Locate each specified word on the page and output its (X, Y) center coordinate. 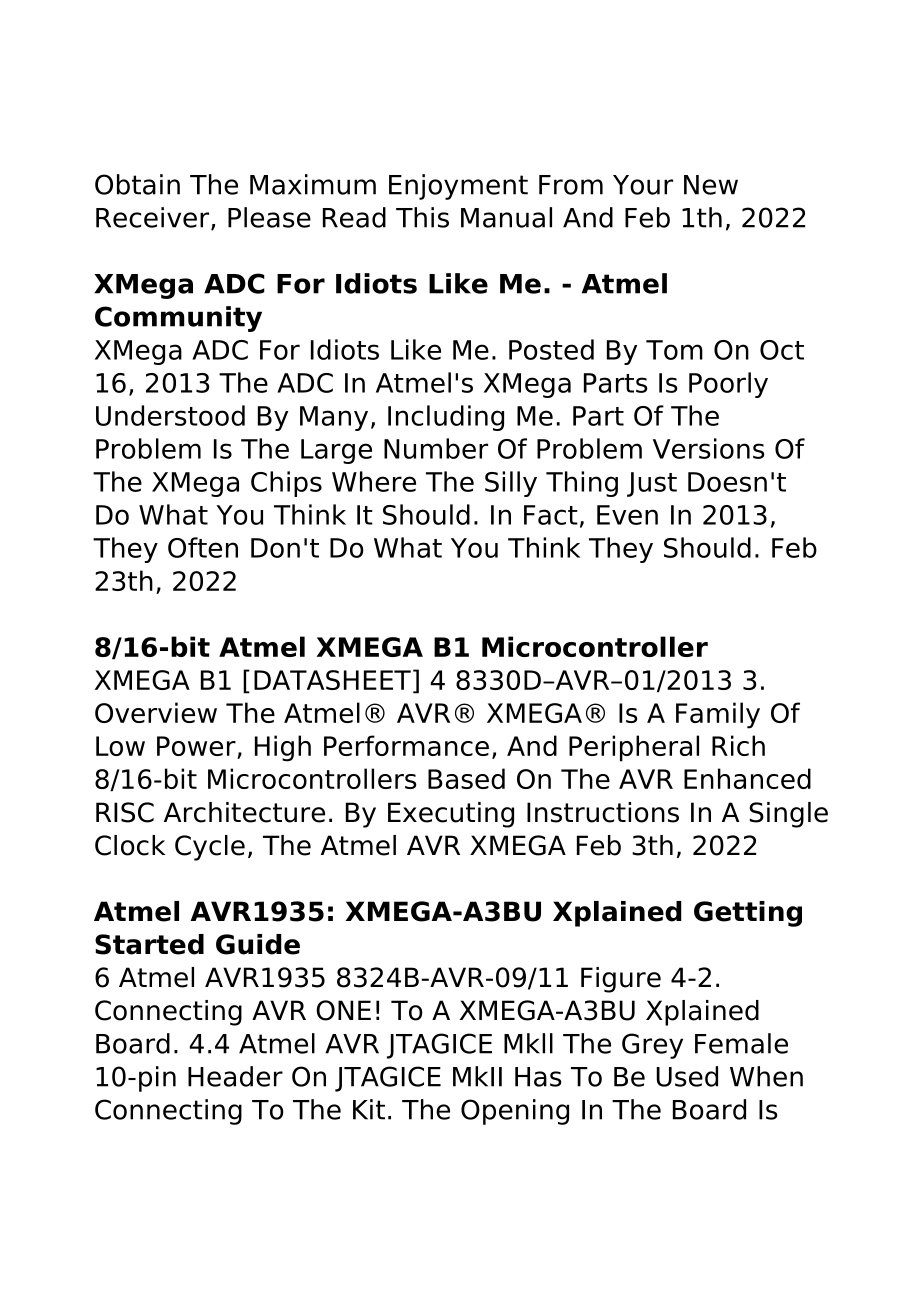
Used (687, 1076)
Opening (515, 1112)
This (422, 217)
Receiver (154, 218)
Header (235, 1076)
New (711, 185)
